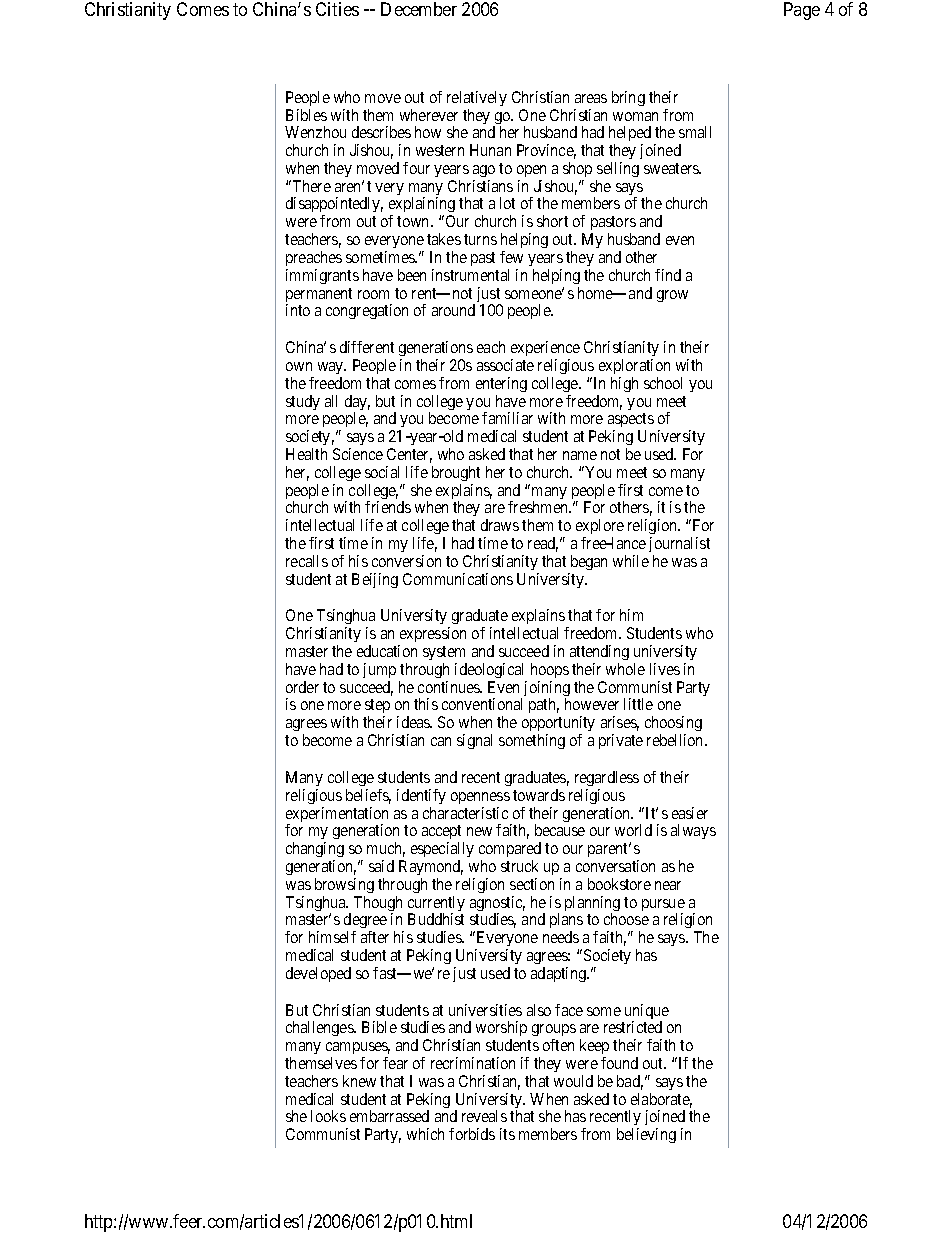 The image size is (952, 1233). I want to click on Cities, so click(337, 9).
